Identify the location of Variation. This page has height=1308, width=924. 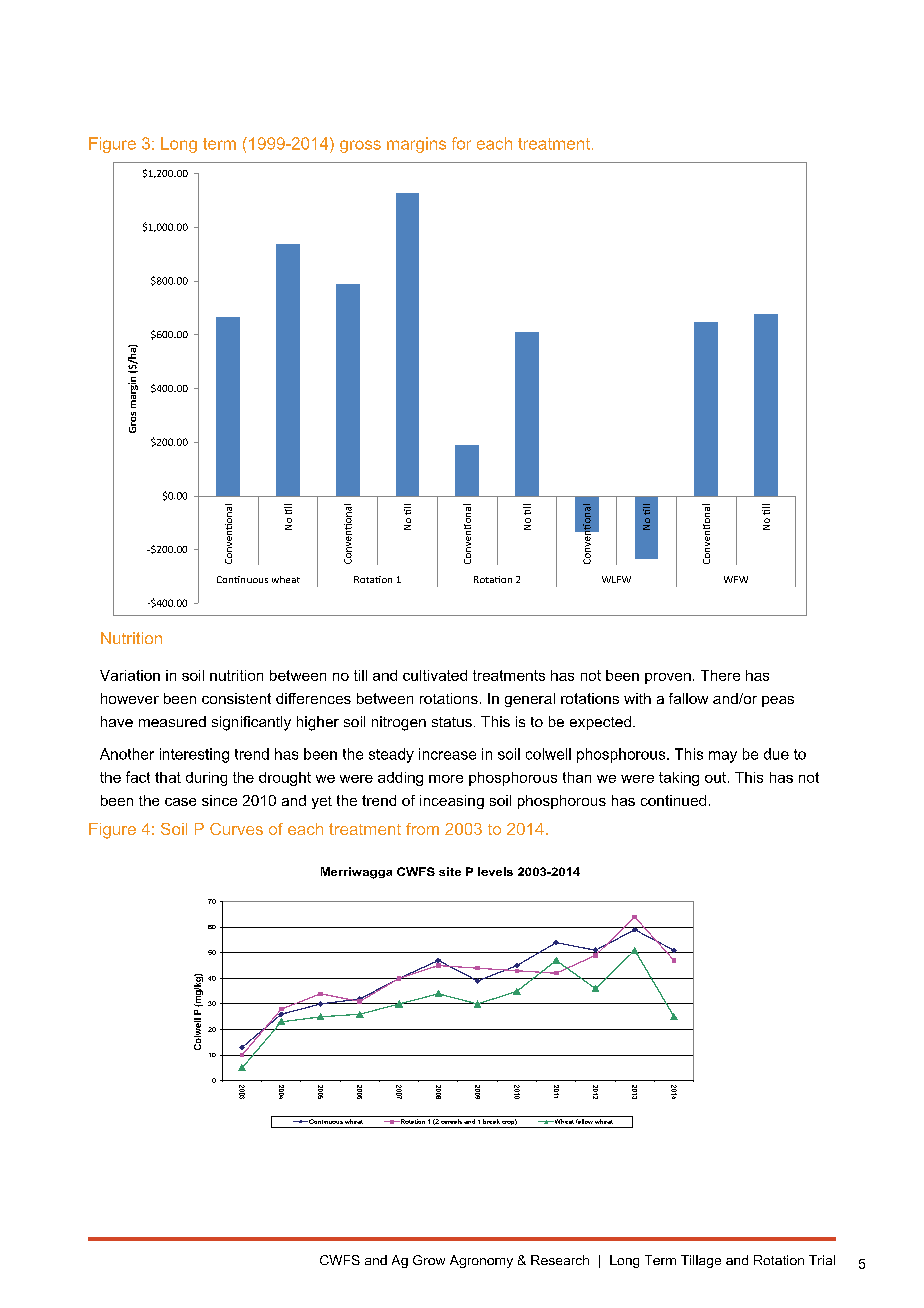
(130, 675).
